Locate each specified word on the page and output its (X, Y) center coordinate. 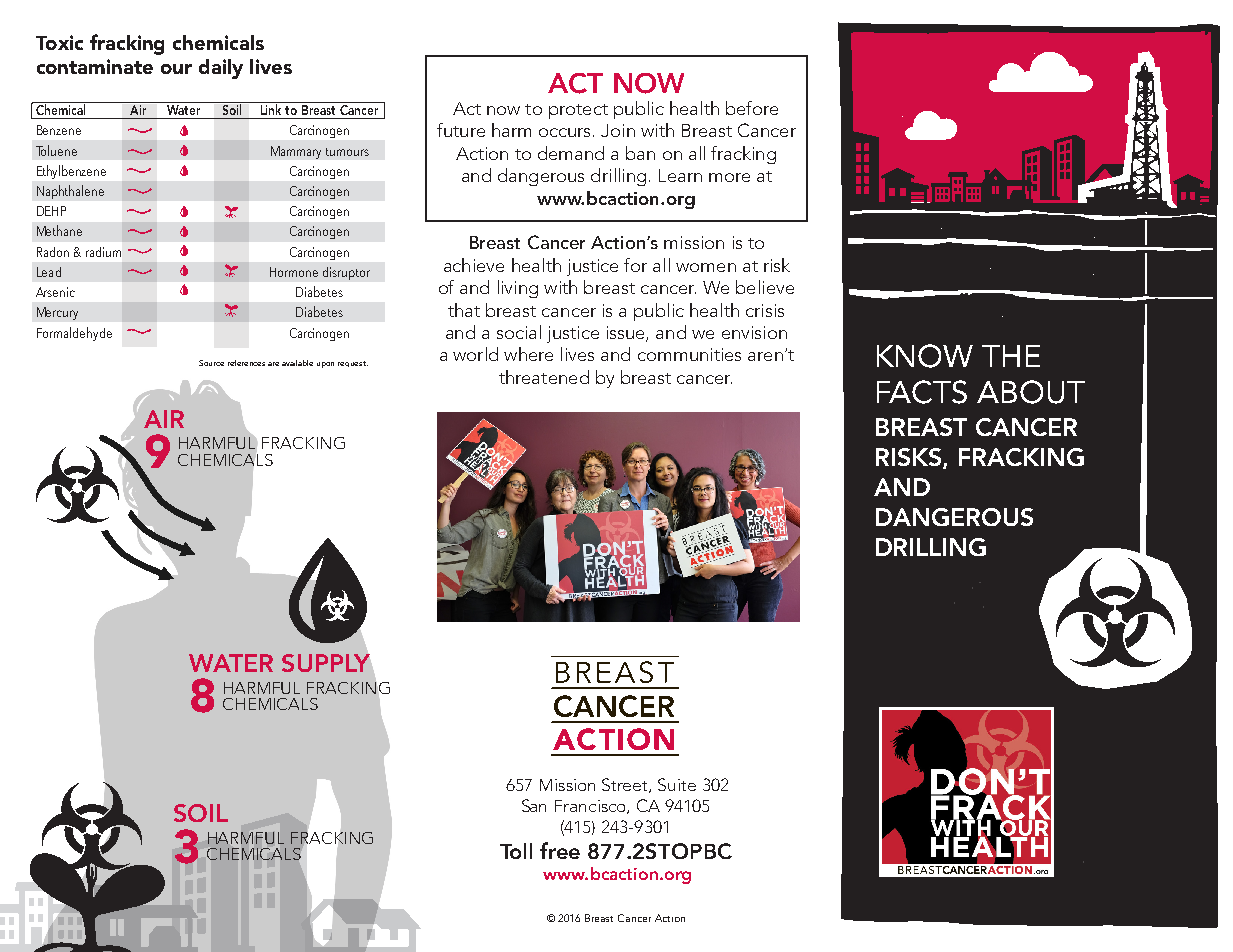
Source (211, 363)
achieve (474, 265)
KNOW (925, 356)
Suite (677, 784)
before (752, 108)
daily (221, 69)
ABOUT (1031, 392)
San (534, 805)
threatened (544, 377)
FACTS (922, 392)
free (560, 850)
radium (103, 252)
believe (765, 287)
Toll (516, 851)
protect (578, 111)
